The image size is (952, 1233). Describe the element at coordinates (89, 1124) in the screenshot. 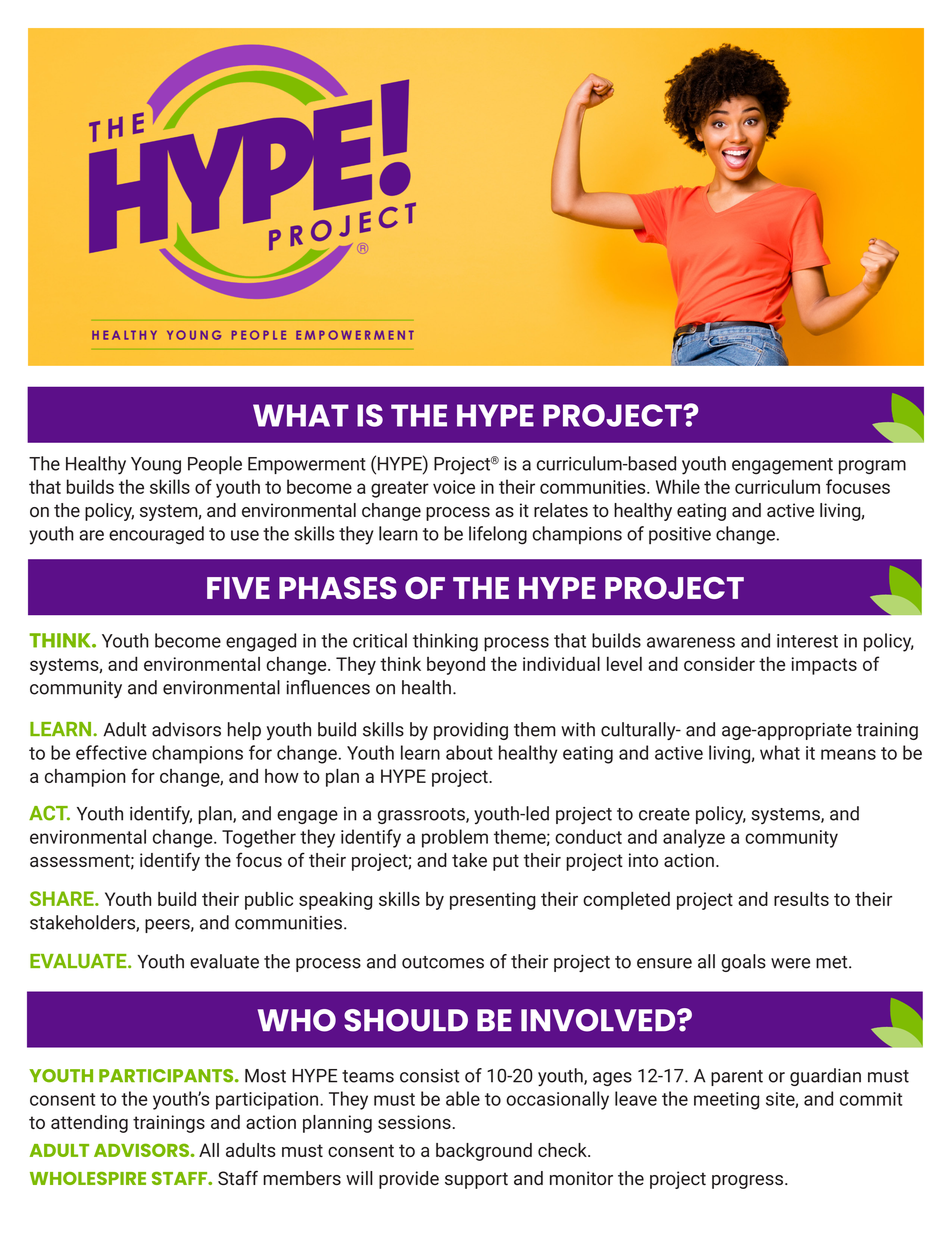

I see `attending` at that location.
